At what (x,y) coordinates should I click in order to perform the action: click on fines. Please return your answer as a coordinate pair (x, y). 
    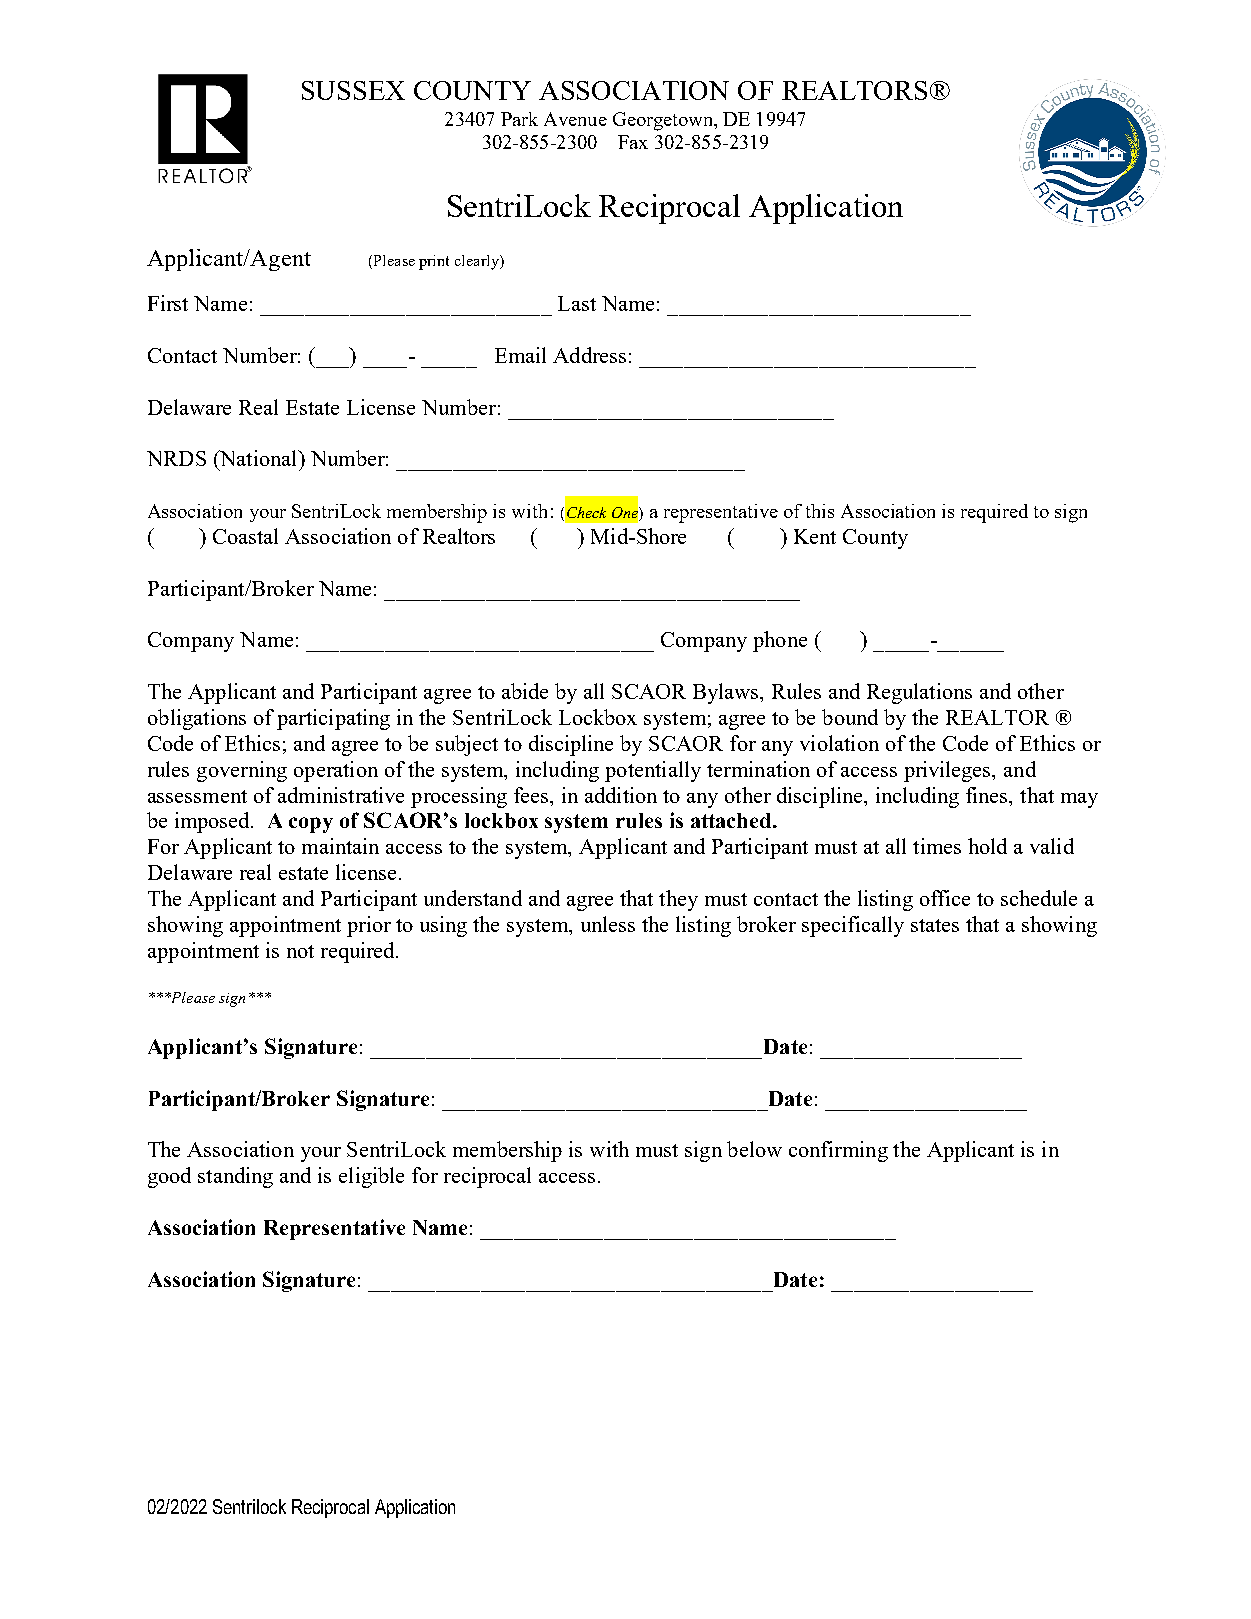
    Looking at the image, I should click on (988, 795).
